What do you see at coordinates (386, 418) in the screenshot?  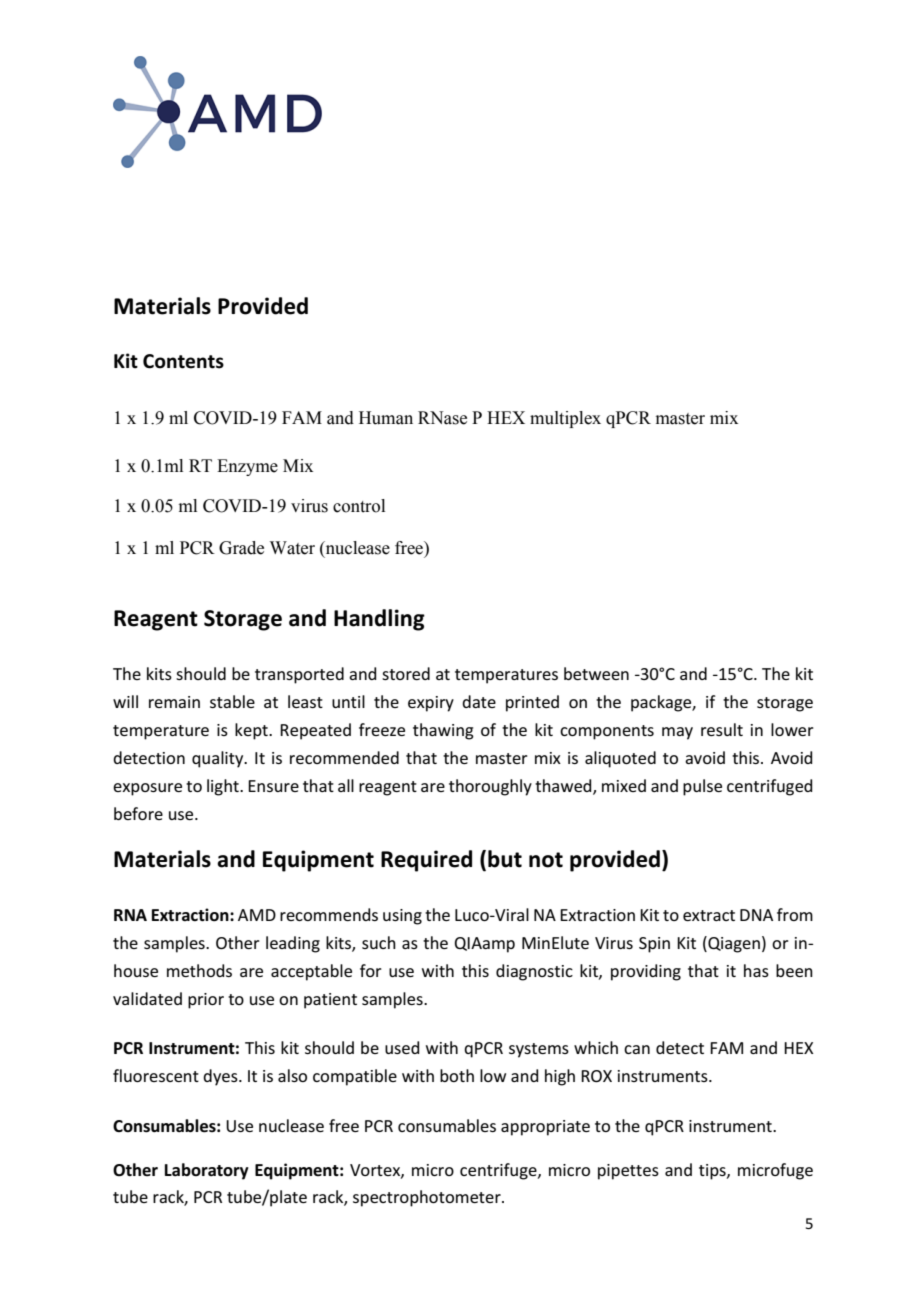 I see `Human` at bounding box center [386, 418].
